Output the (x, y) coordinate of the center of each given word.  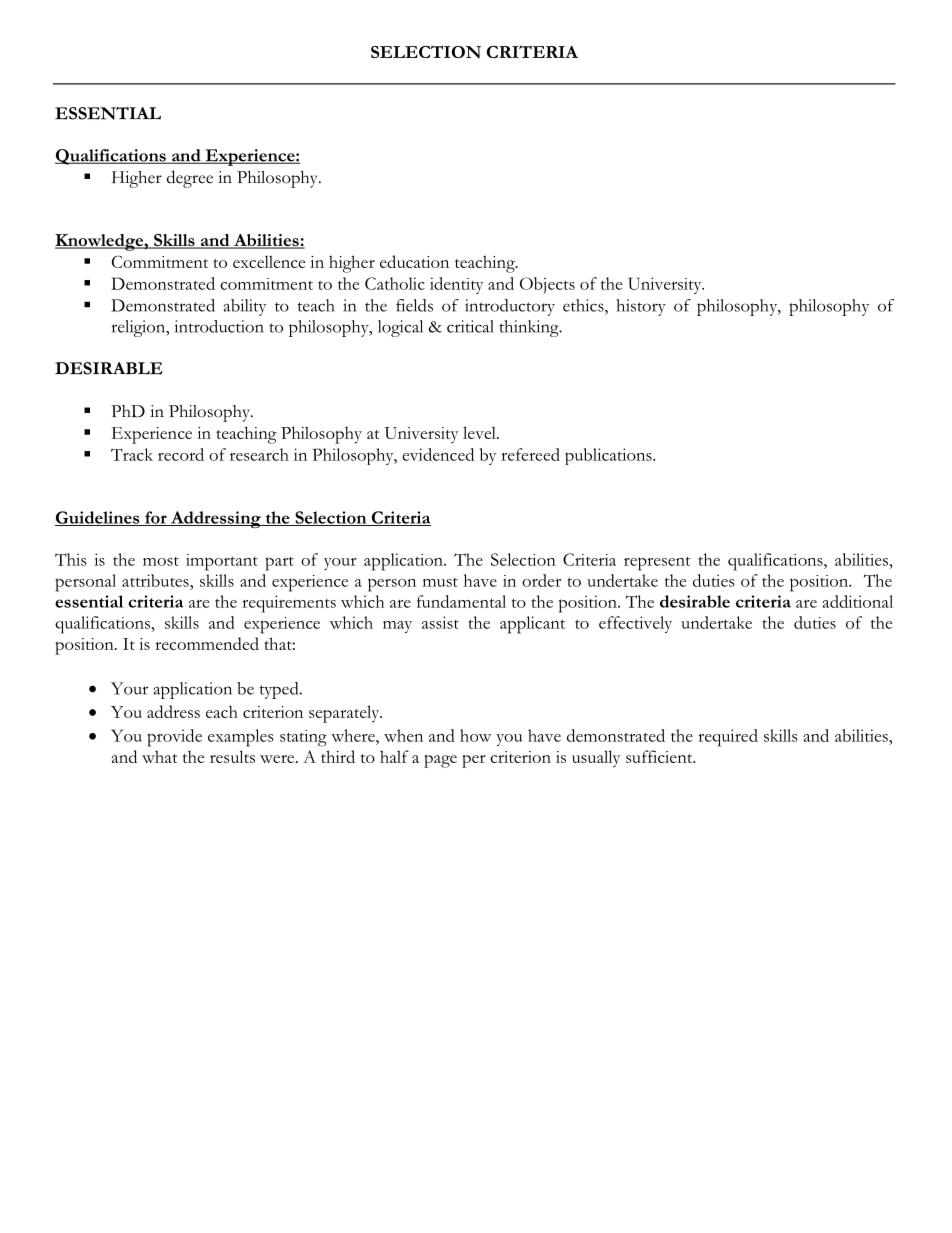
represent (657, 563)
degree (190, 179)
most (161, 561)
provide (174, 738)
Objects (547, 285)
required (728, 738)
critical (470, 326)
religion (140, 328)
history (641, 307)
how (475, 735)
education (414, 261)
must (440, 582)
